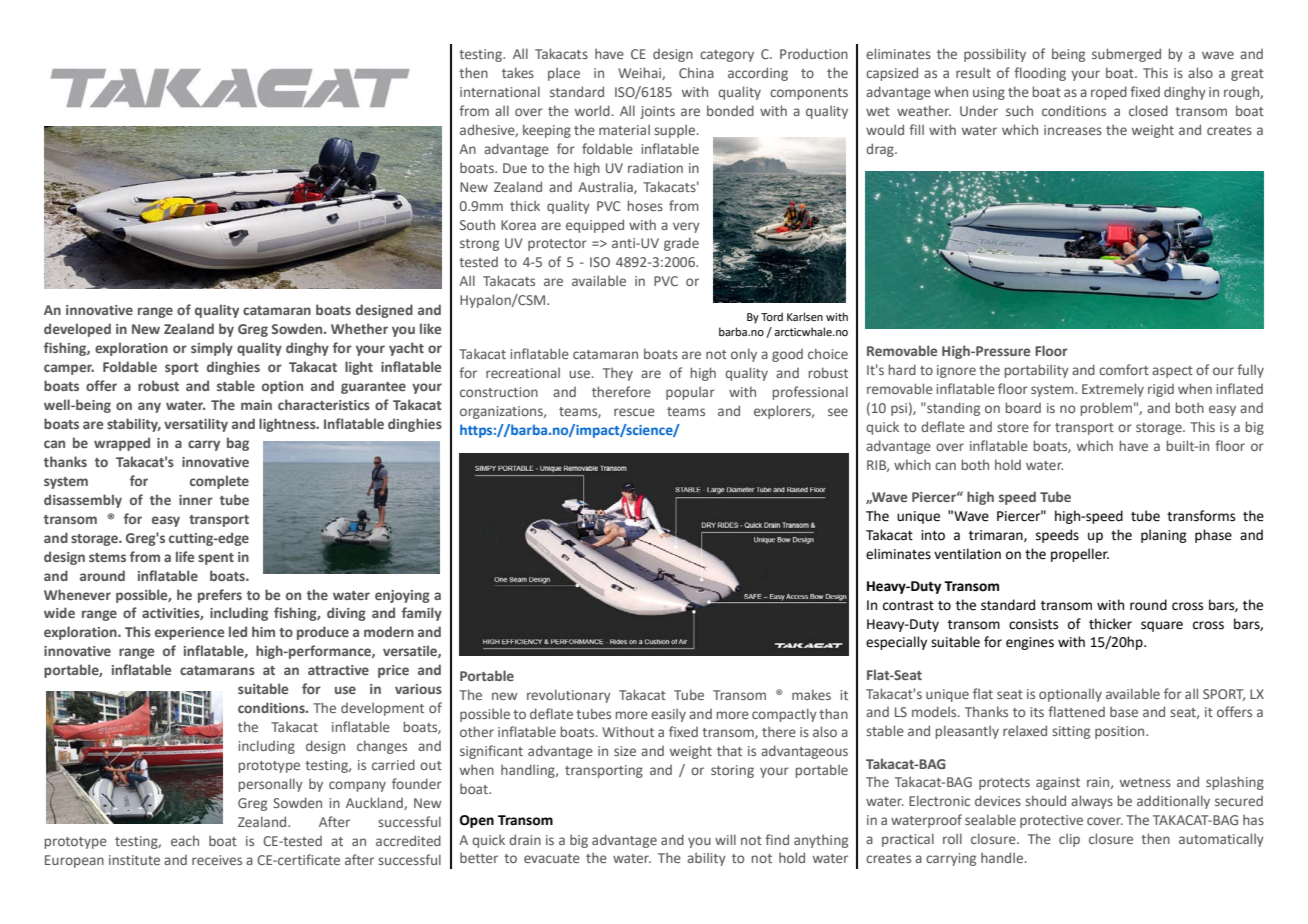 The width and height of the screenshot is (1308, 924). I want to click on complete, so click(219, 482).
